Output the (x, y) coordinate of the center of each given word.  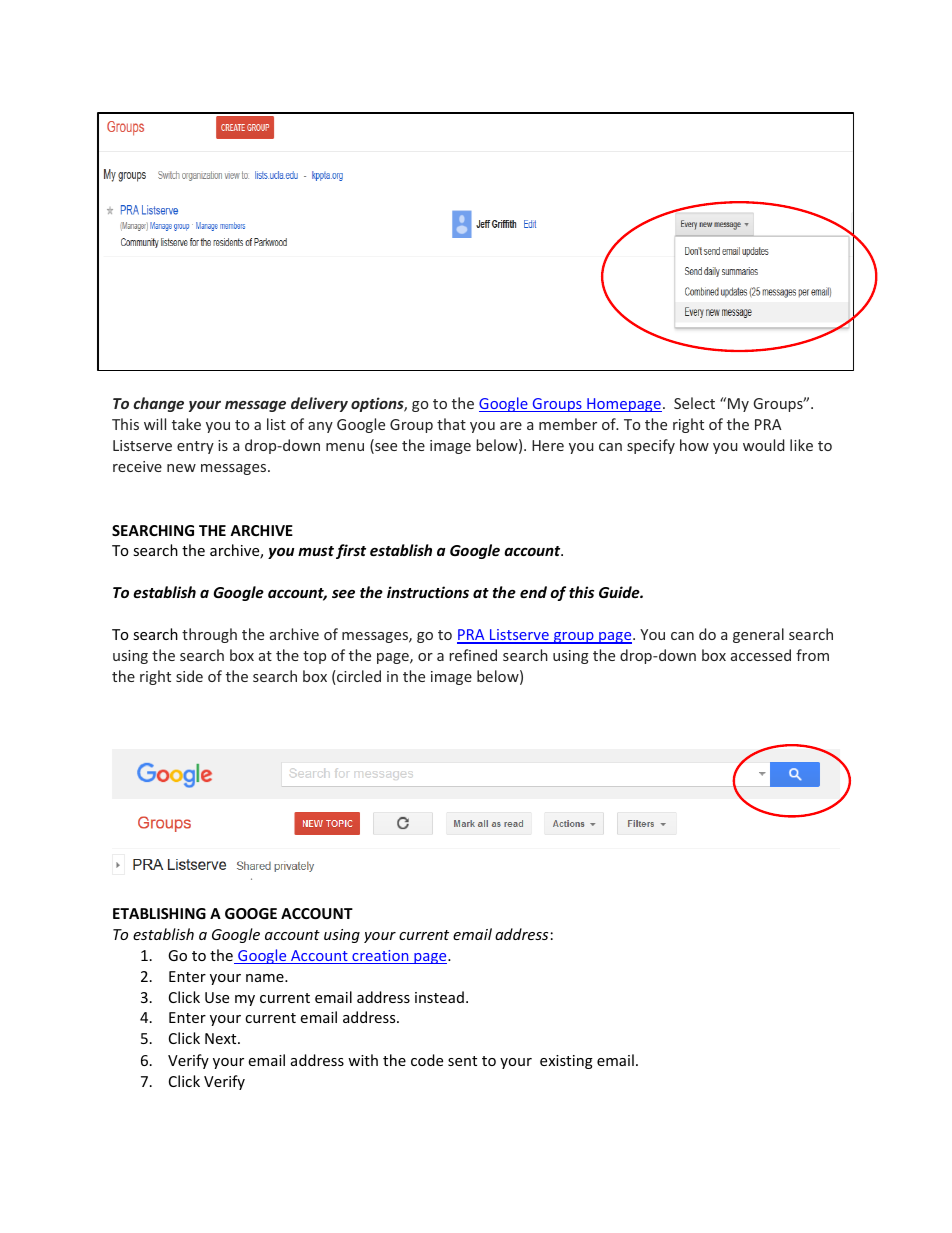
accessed (761, 655)
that (451, 424)
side (189, 676)
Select (694, 403)
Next (222, 1038)
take (186, 424)
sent (462, 1061)
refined (473, 655)
